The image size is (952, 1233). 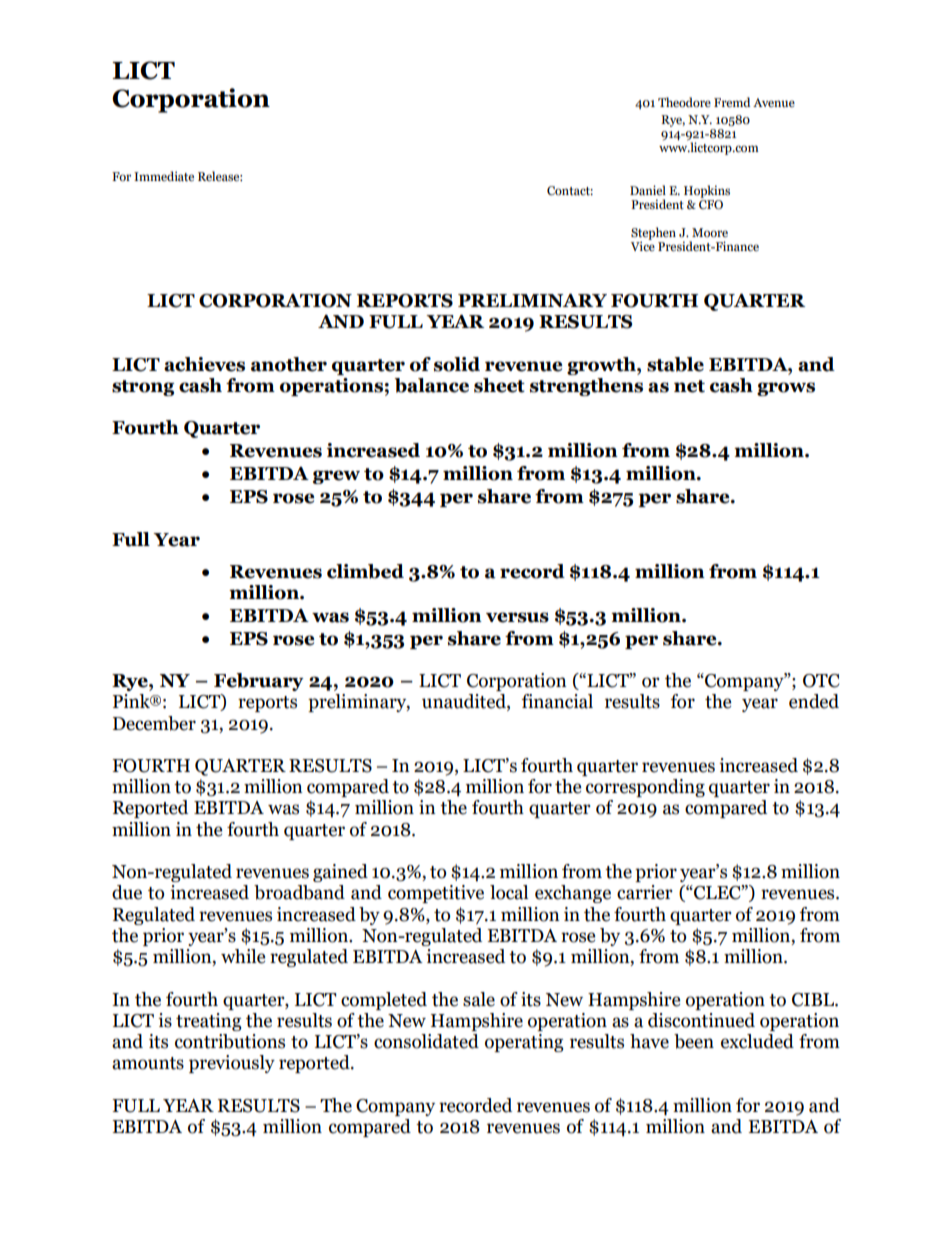 What do you see at coordinates (814, 701) in the screenshot?
I see `ended` at bounding box center [814, 701].
